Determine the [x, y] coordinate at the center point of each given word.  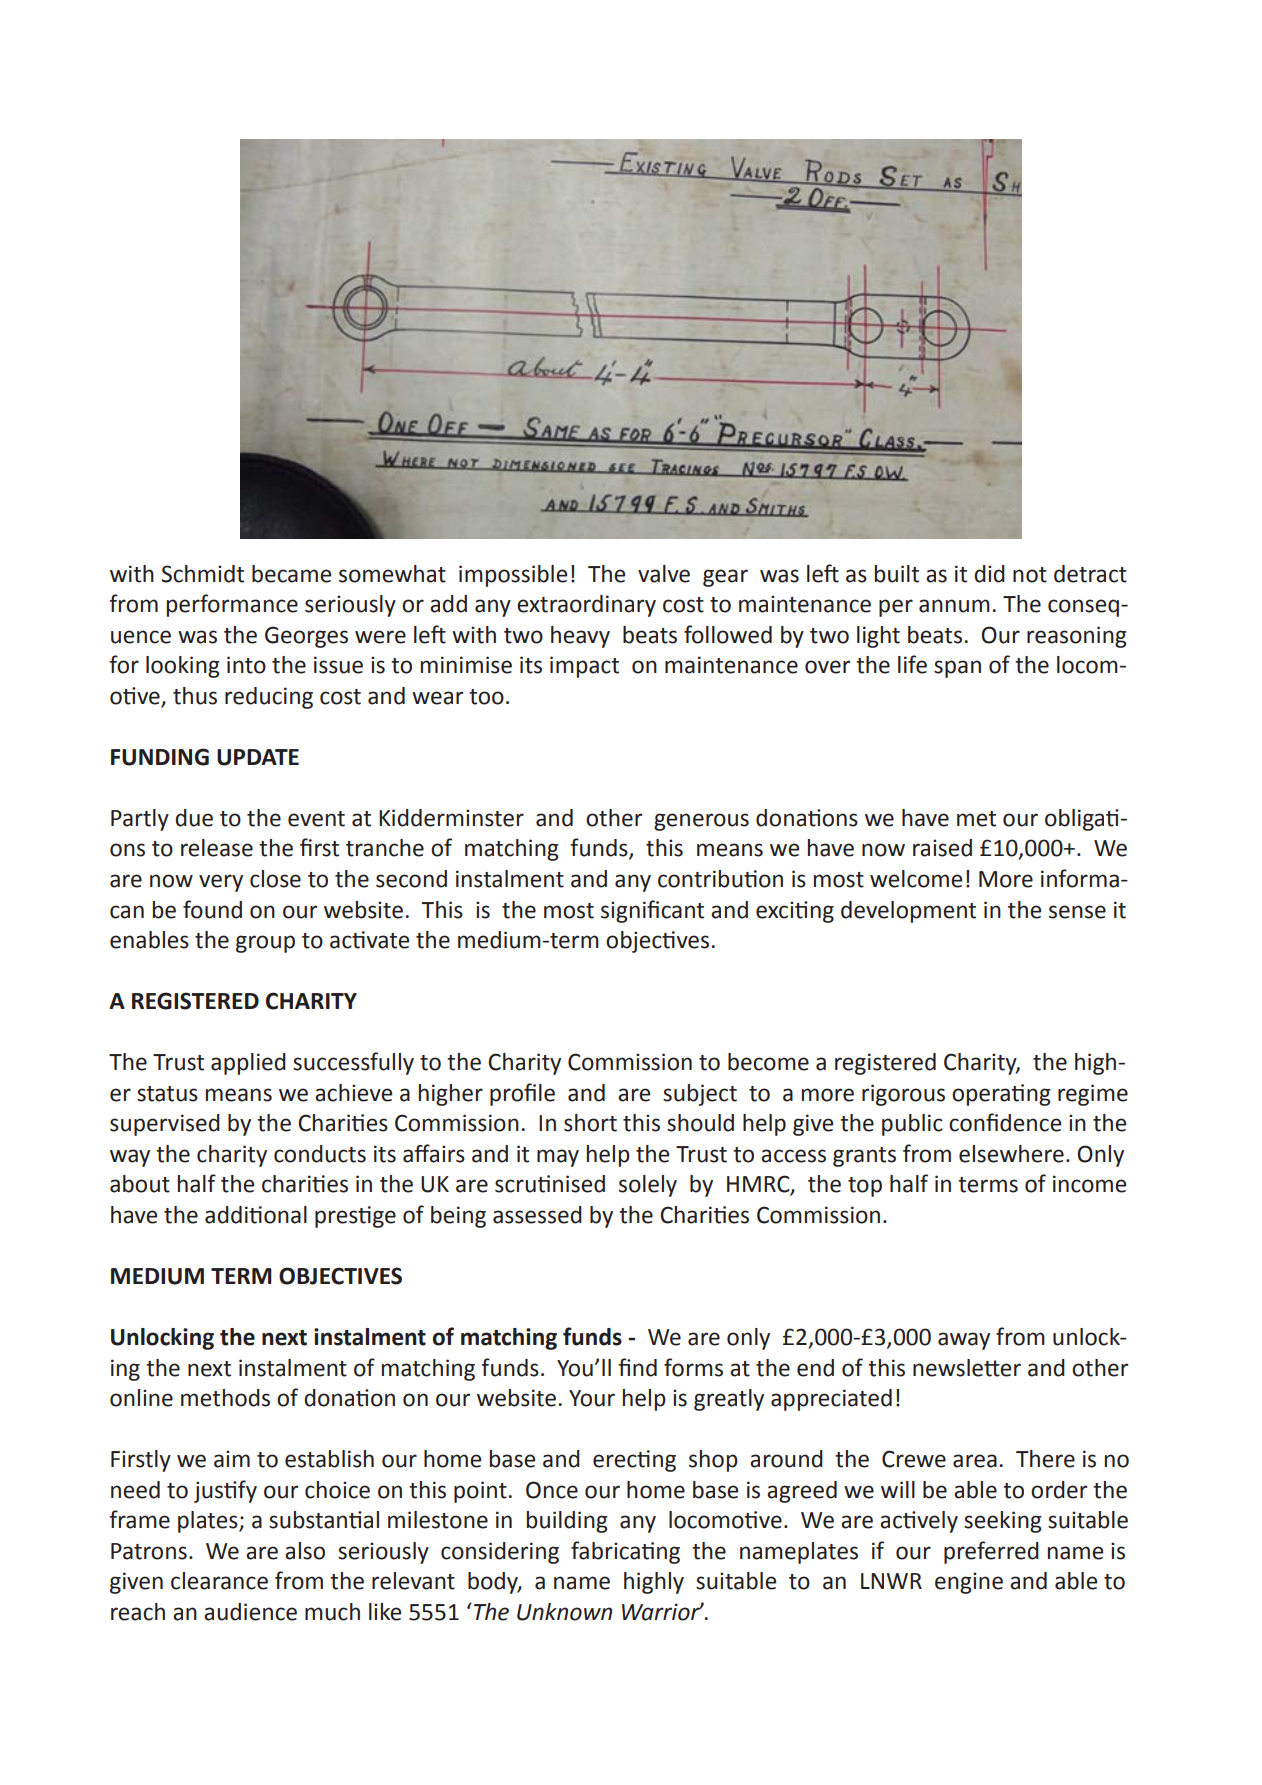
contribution [720, 879]
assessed [537, 1215]
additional [256, 1215]
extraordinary [586, 606]
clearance [219, 1581]
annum [954, 606]
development [908, 912]
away [964, 1341]
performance [232, 605]
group [265, 944]
